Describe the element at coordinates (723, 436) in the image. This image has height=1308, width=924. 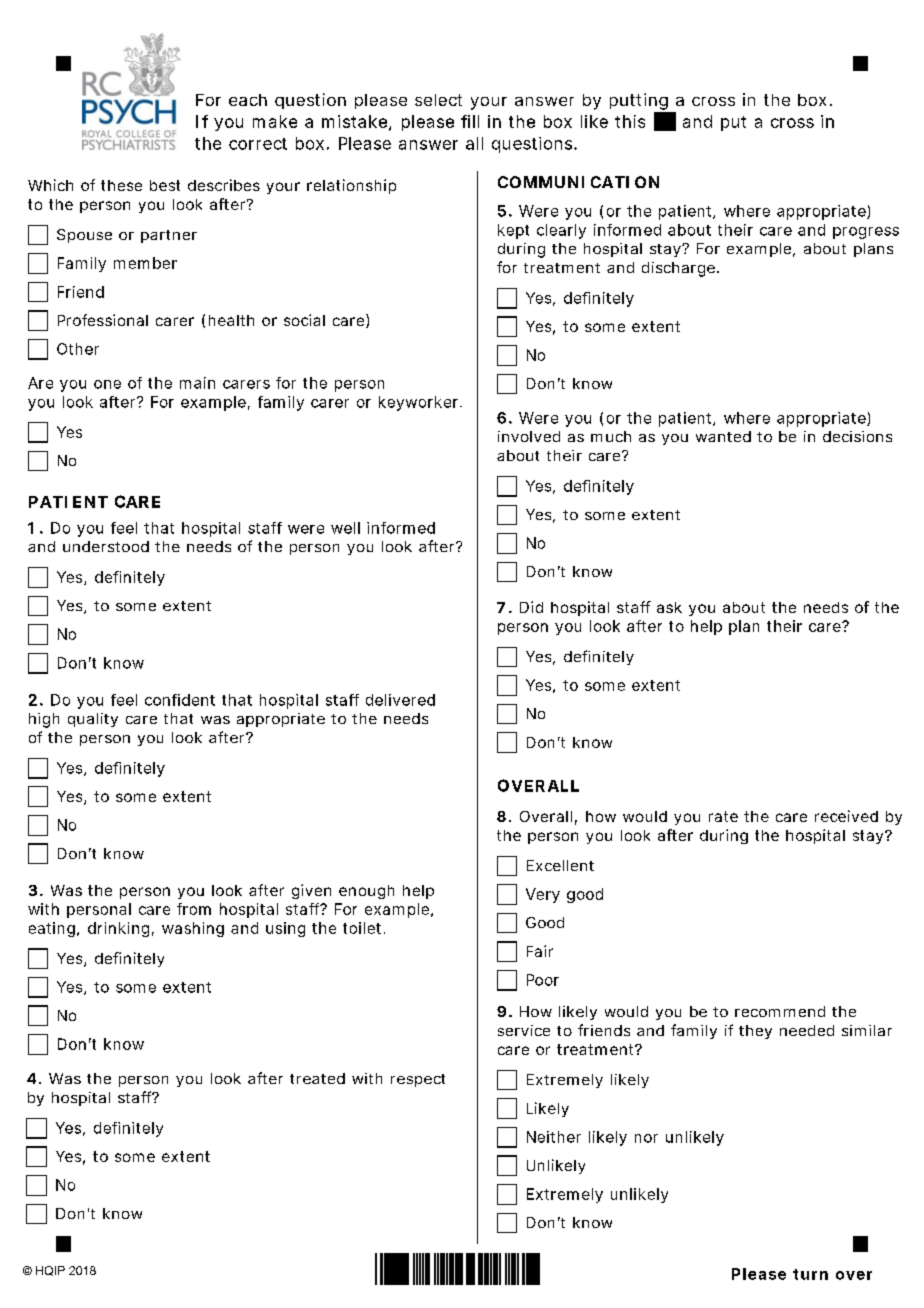
I see `wanted` at that location.
